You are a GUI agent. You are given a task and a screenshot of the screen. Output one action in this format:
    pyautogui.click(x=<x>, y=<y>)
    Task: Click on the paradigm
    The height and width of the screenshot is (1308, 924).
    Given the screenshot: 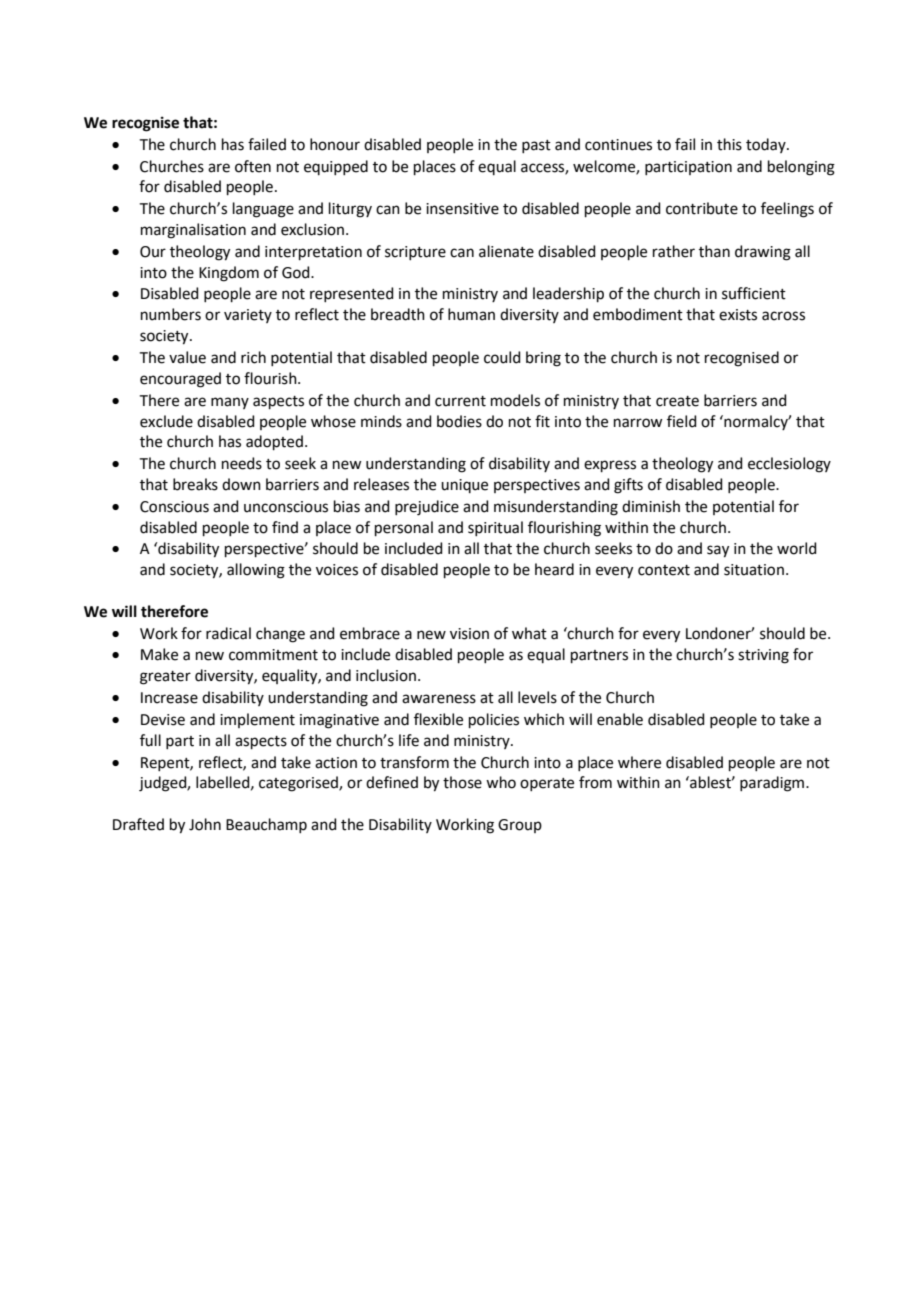 What is the action you would take?
    pyautogui.click(x=773, y=784)
